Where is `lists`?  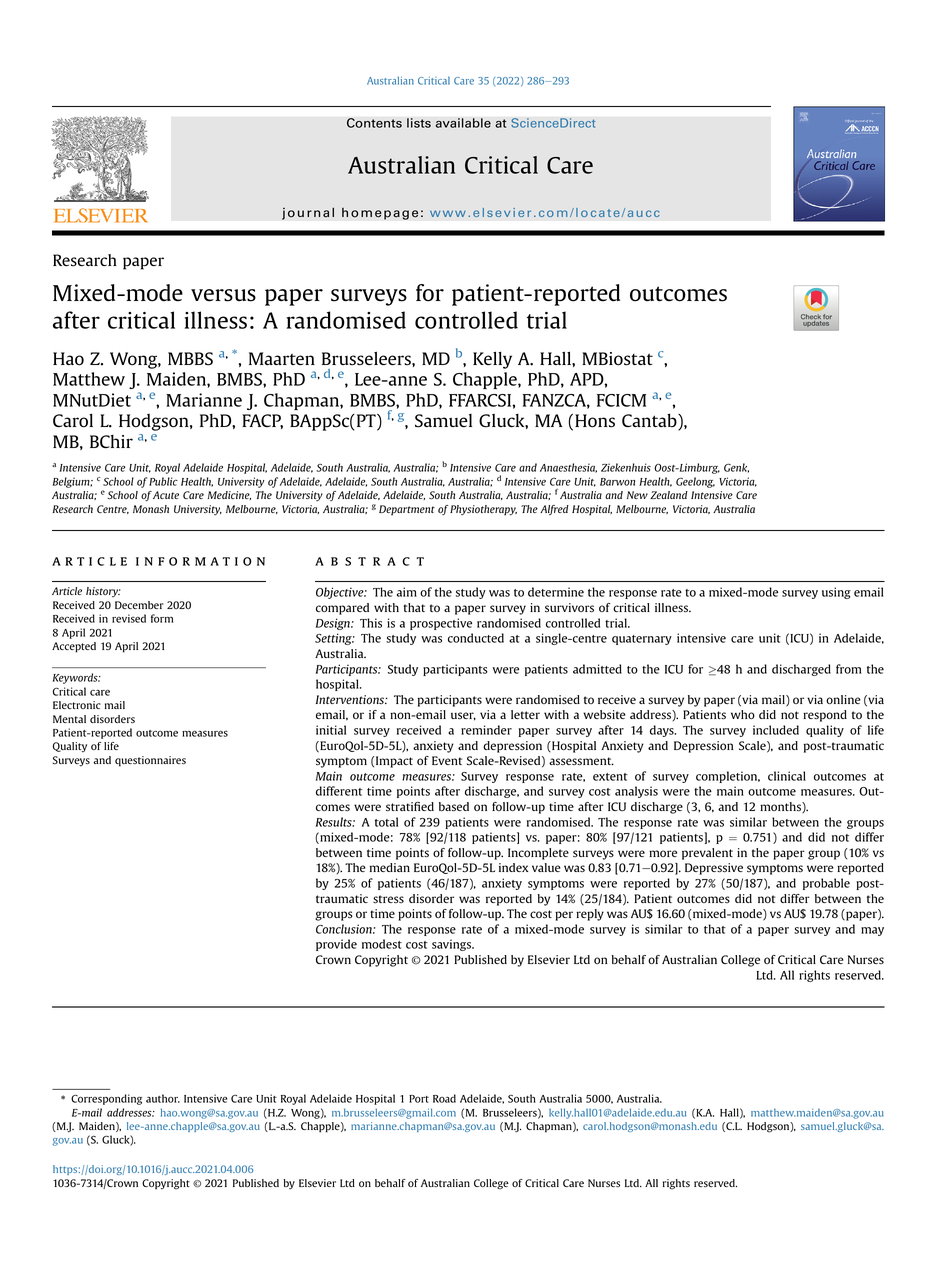 lists is located at coordinates (419, 123).
